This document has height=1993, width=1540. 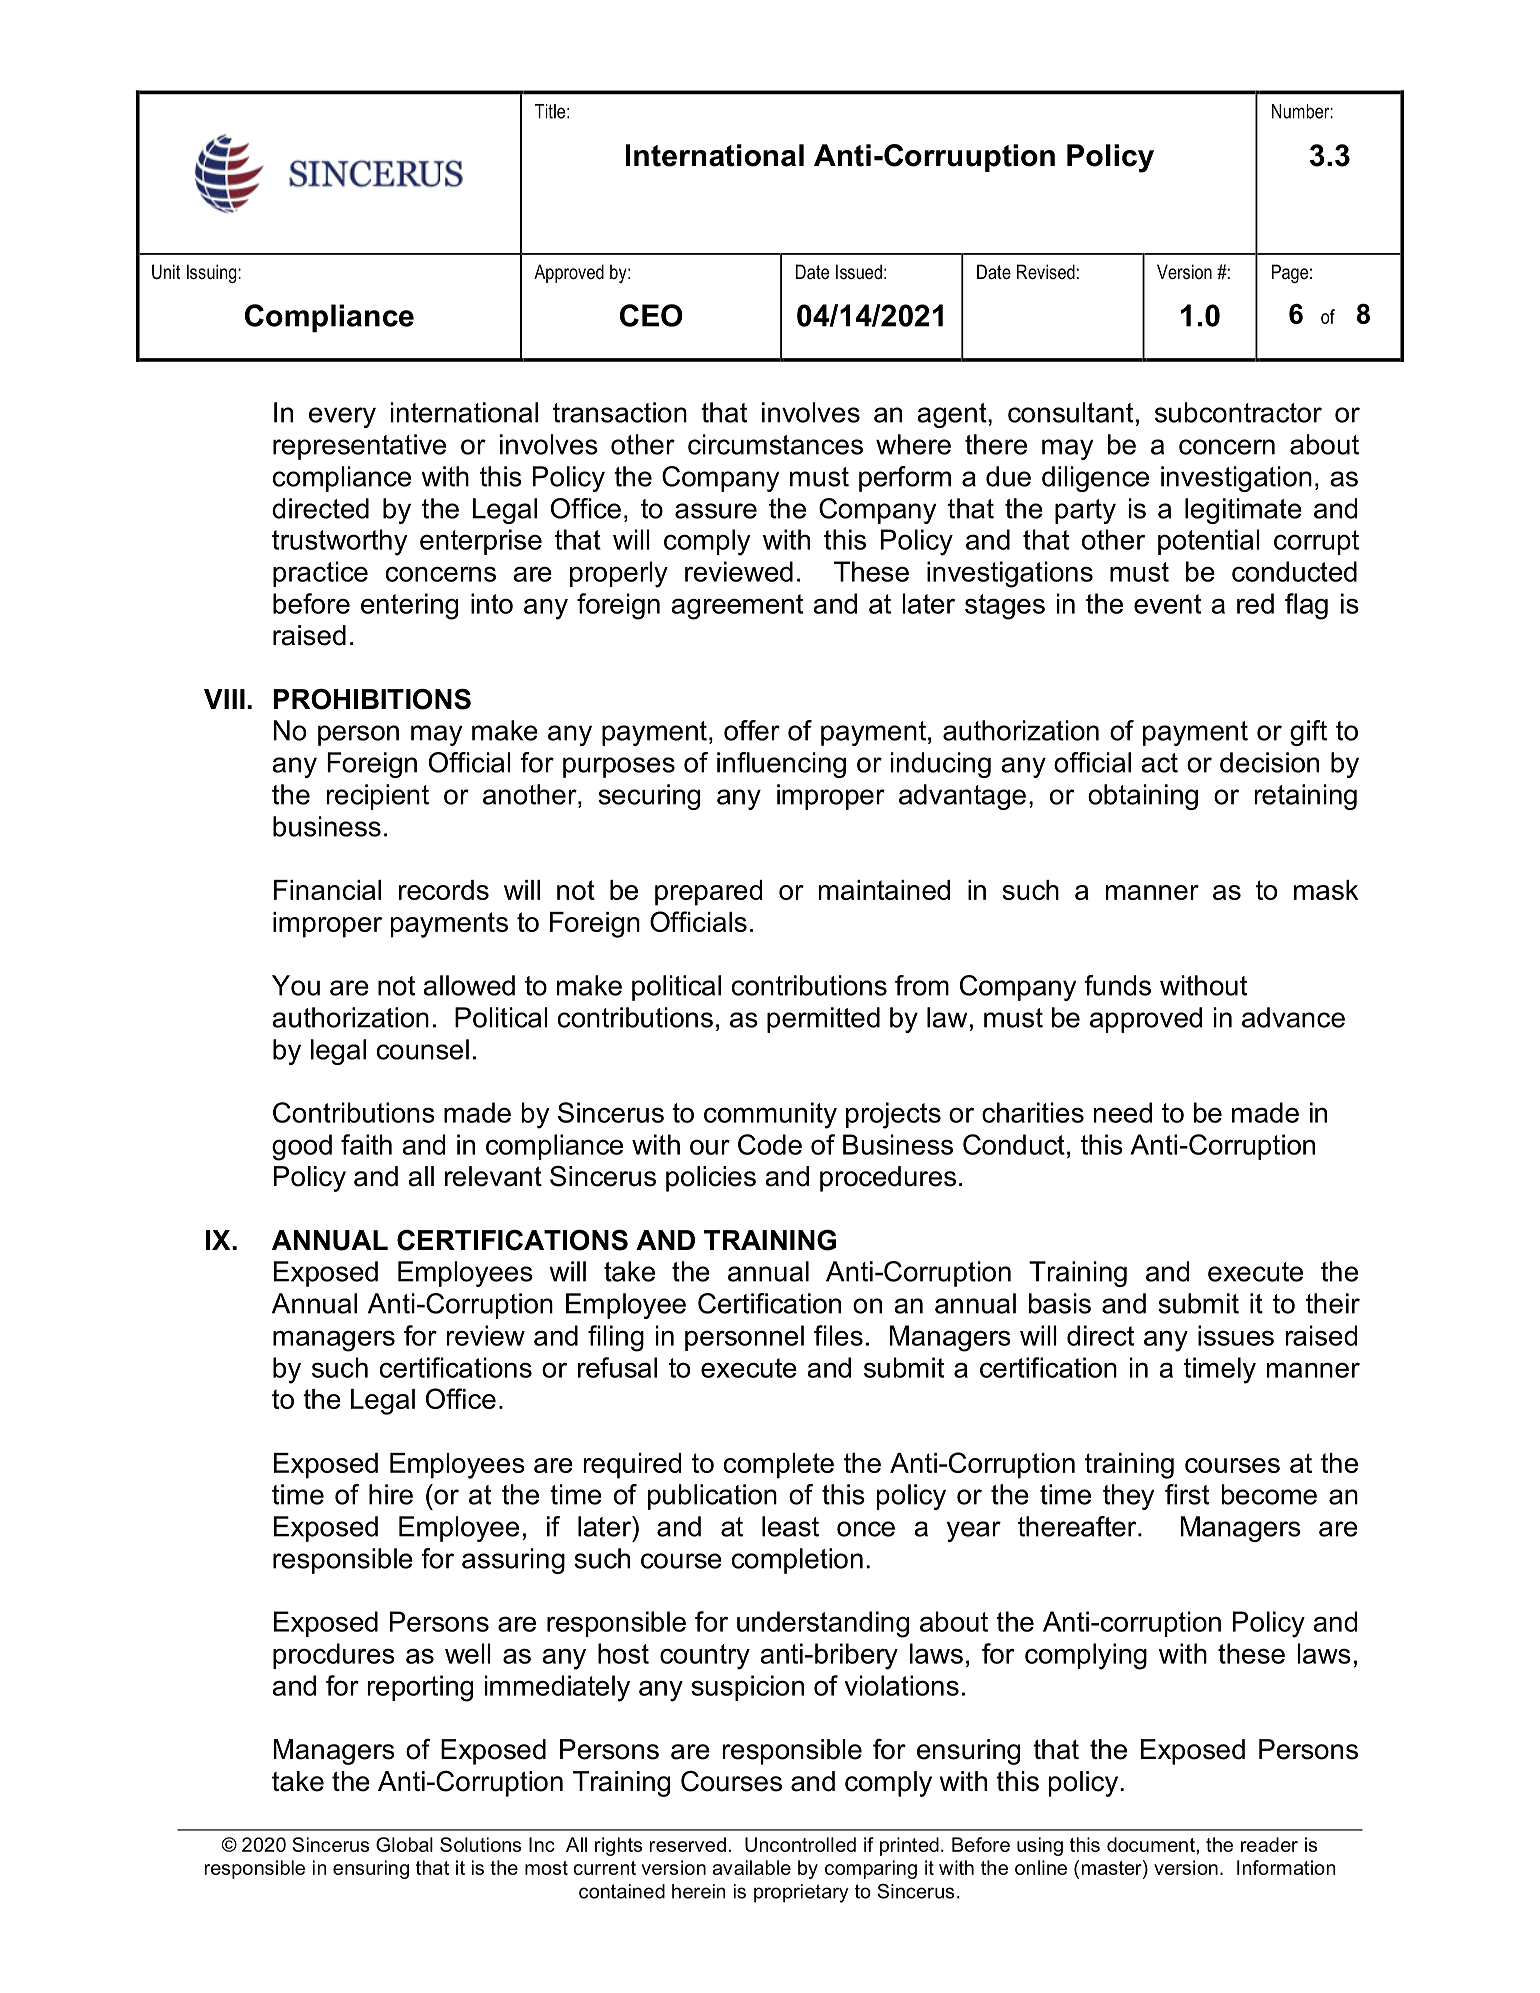 What do you see at coordinates (1290, 273) in the document?
I see `Page` at bounding box center [1290, 273].
